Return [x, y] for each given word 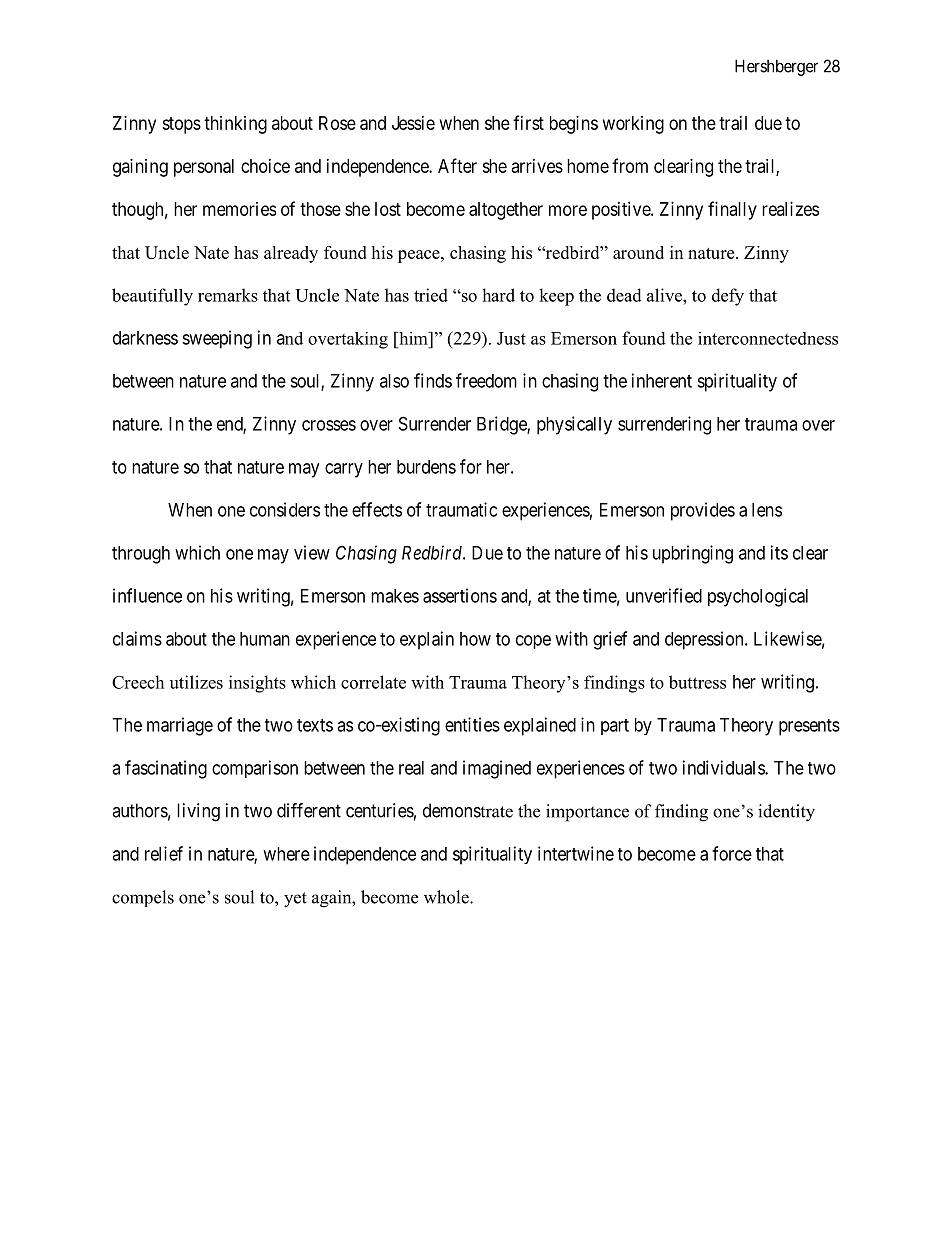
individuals [724, 767]
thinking [235, 125]
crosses [329, 425]
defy [728, 297]
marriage [180, 726]
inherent [662, 380]
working [633, 125]
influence [147, 595]
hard [498, 295]
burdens [426, 467]
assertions [460, 595]
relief [164, 853]
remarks [228, 295]
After [457, 165]
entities [472, 724]
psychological [758, 597]
